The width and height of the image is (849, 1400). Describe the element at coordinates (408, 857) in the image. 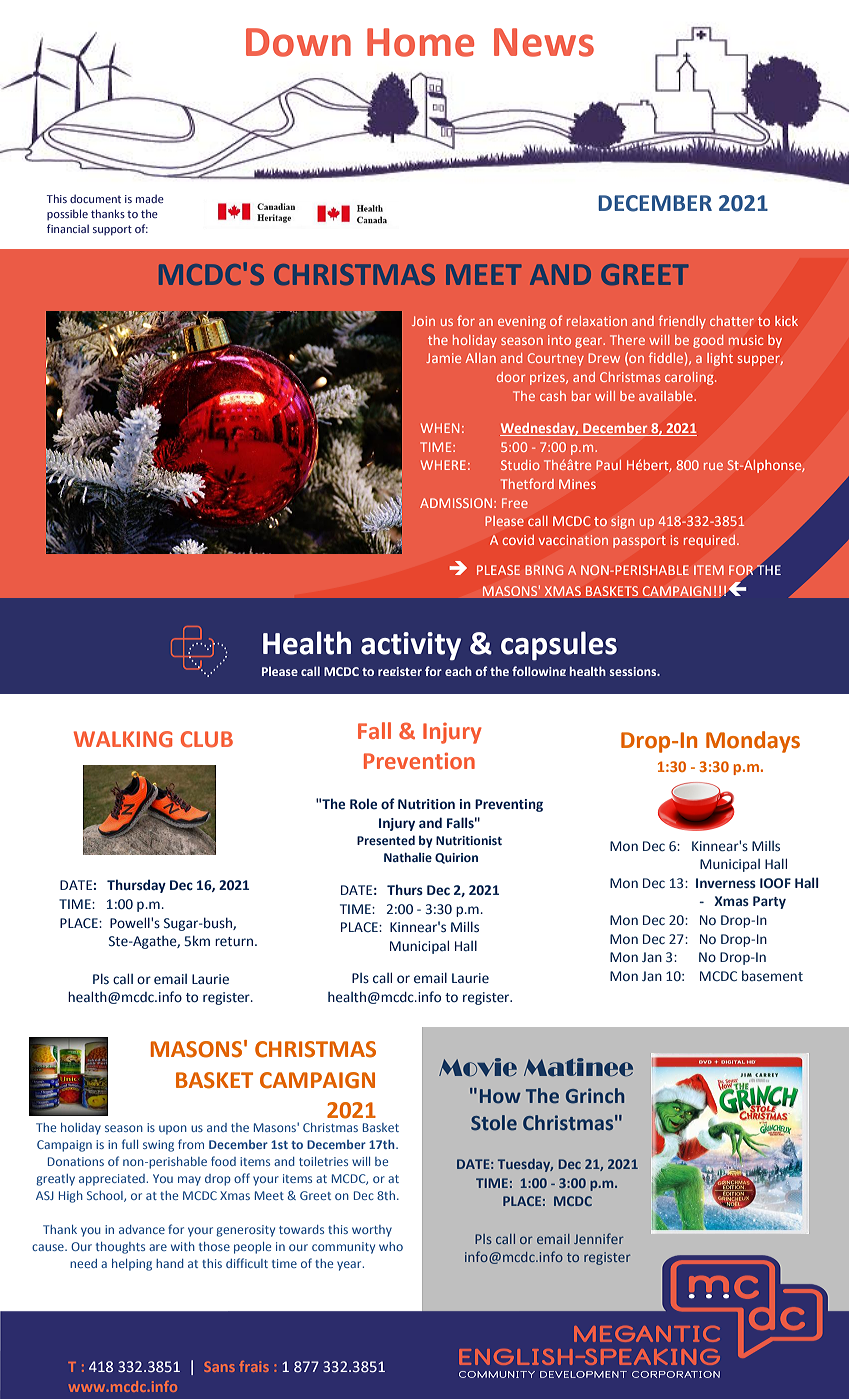

I see `Nathalie` at that location.
